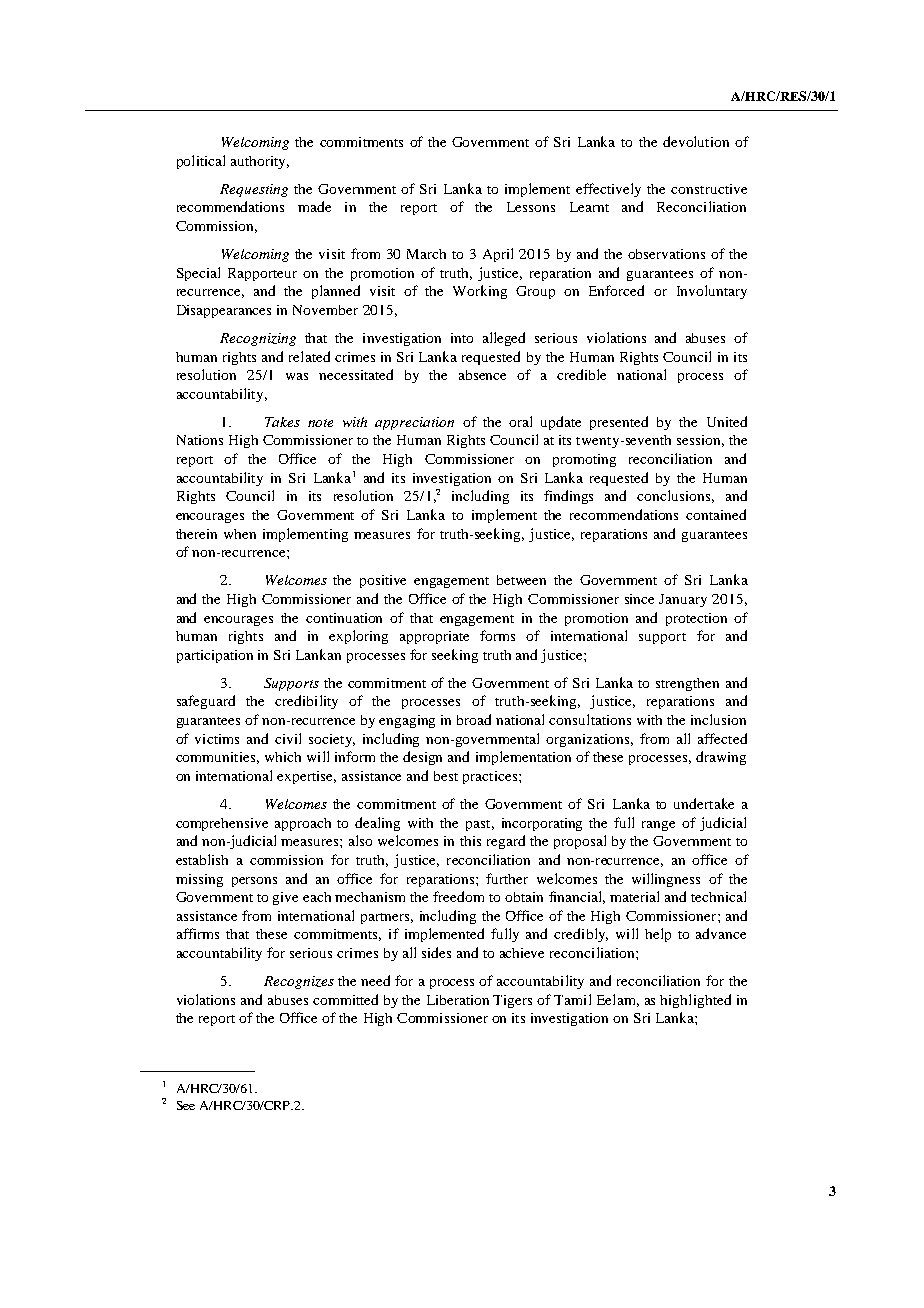  I want to click on authority, so click(260, 162).
